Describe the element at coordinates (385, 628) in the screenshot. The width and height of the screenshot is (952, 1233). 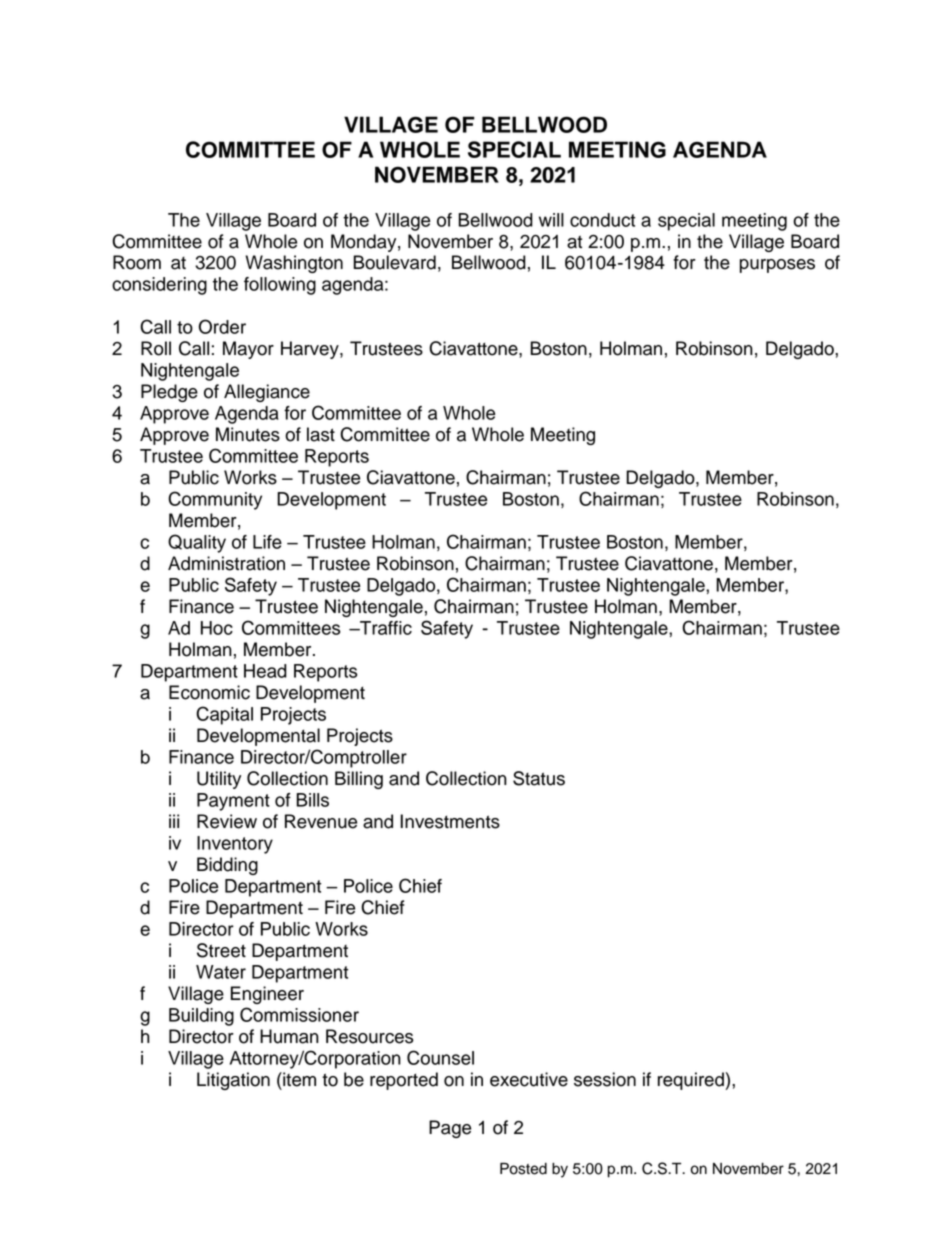
I see `Traffic` at that location.
